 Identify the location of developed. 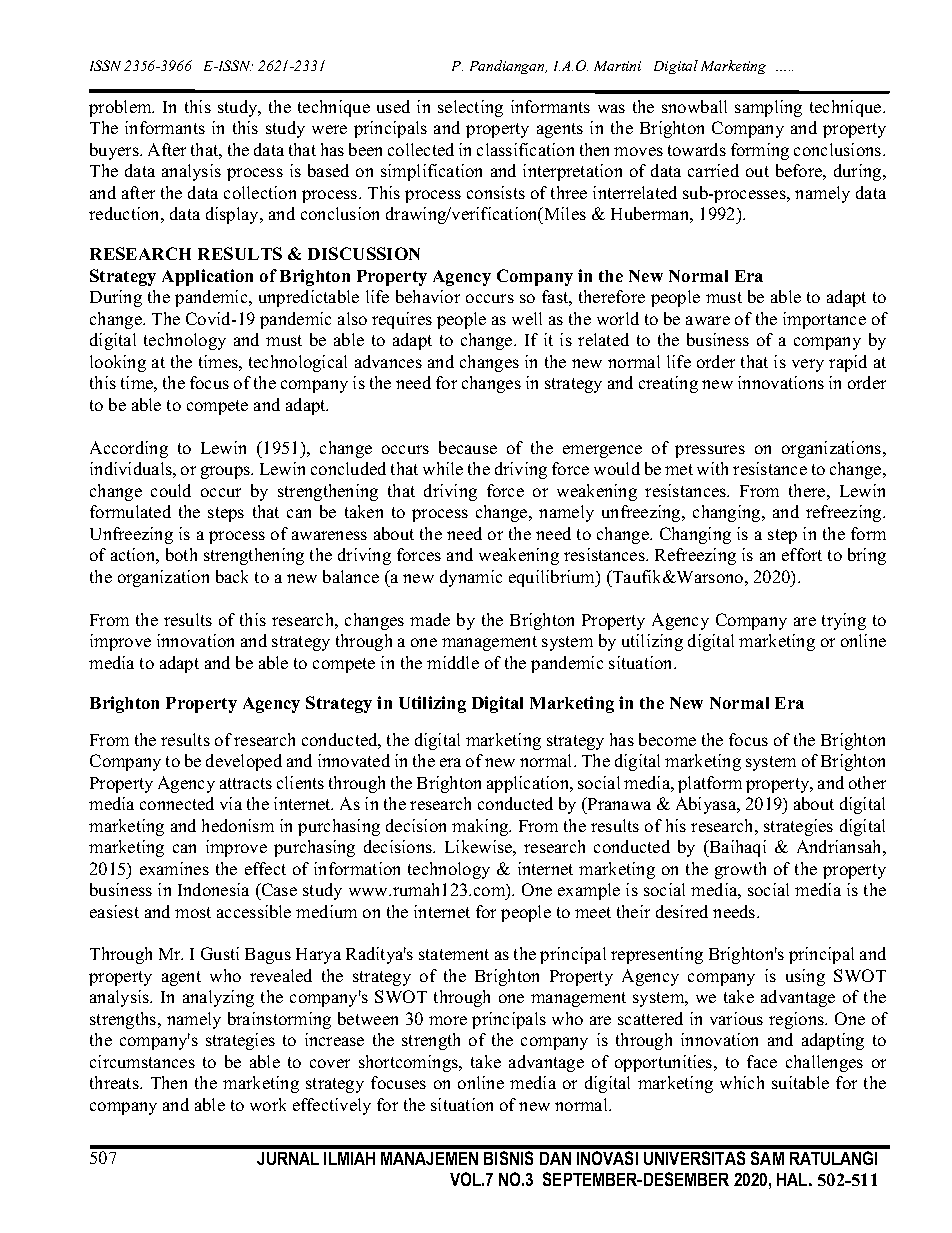
(244, 762).
